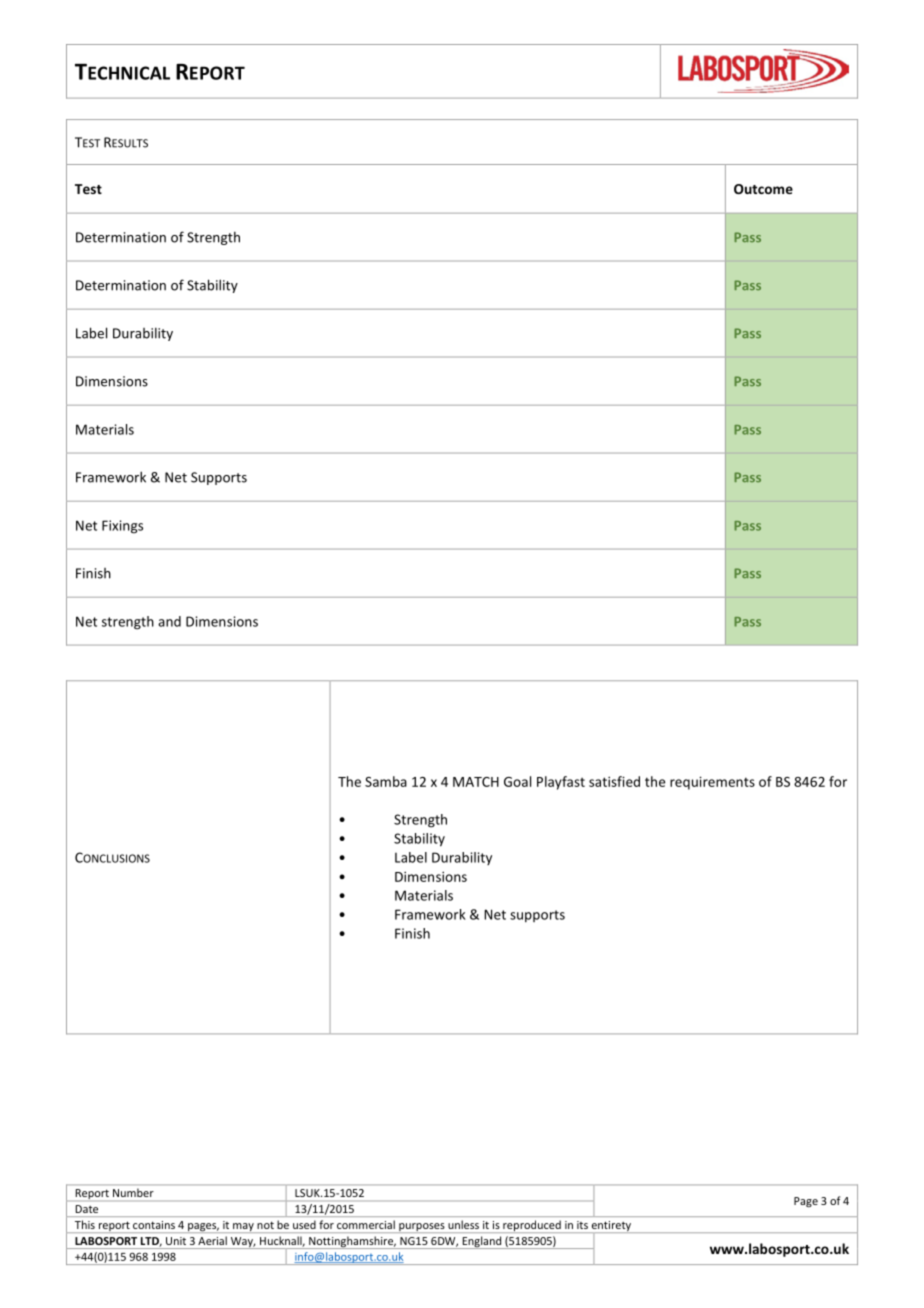 The height and width of the document is (1308, 924). What do you see at coordinates (154, 1225) in the document?
I see `contains` at bounding box center [154, 1225].
